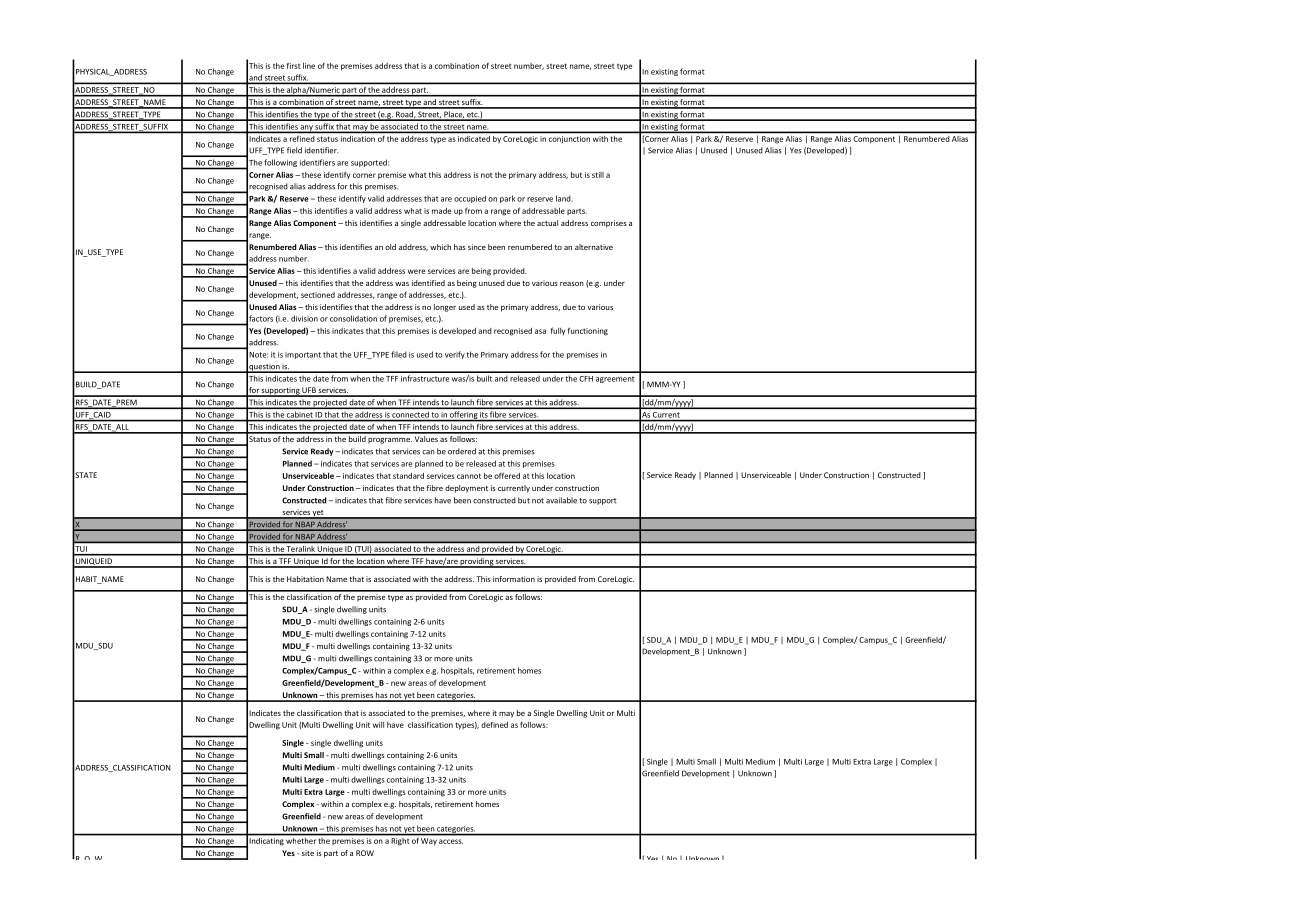 The height and width of the screenshot is (924, 1308). I want to click on indicated, so click(474, 139).
